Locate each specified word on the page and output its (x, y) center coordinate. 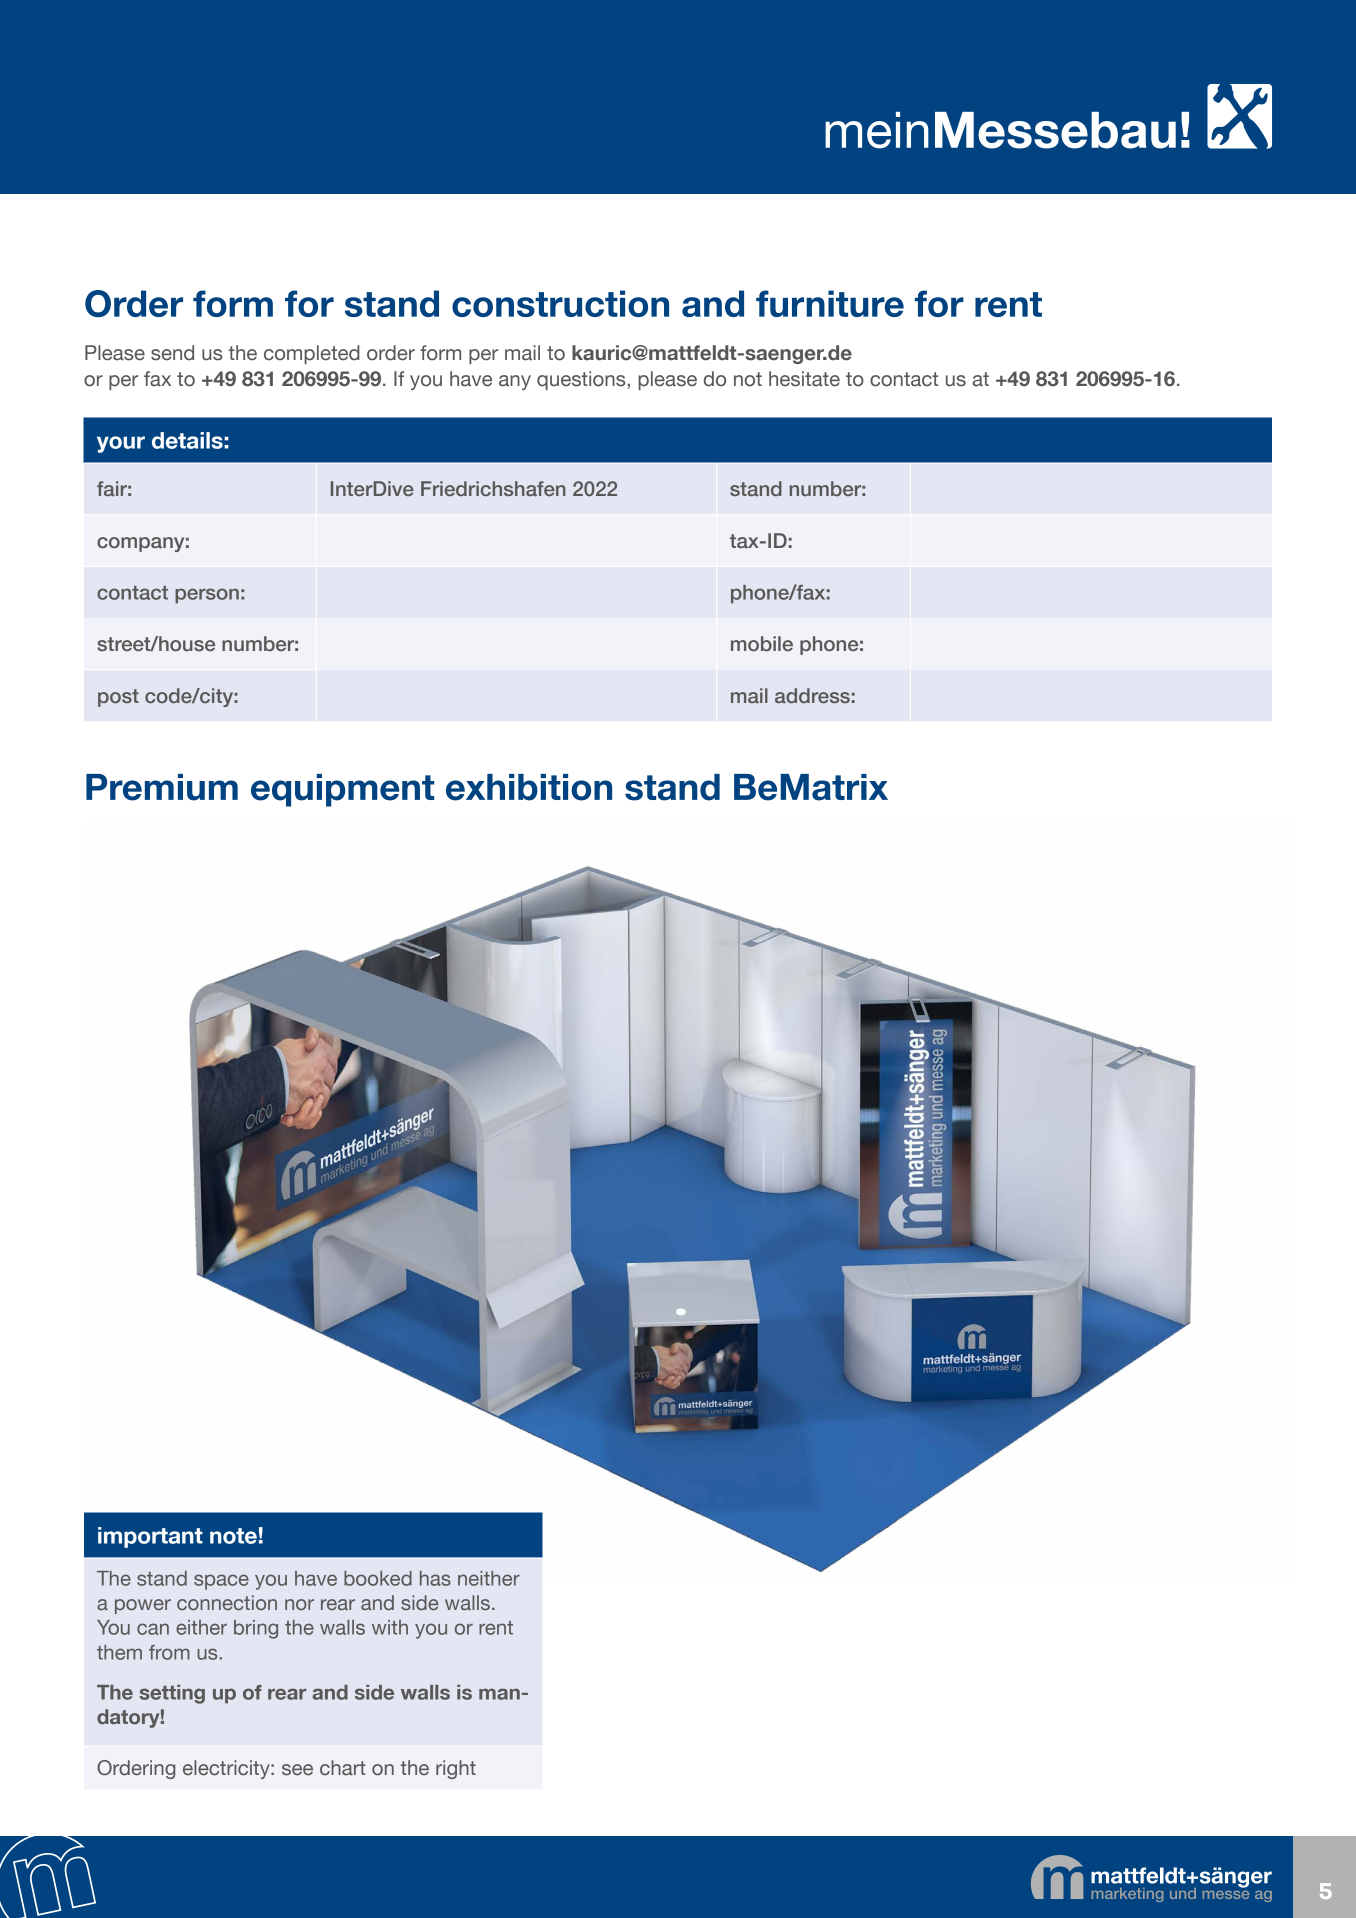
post (118, 698)
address (812, 695)
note (233, 1536)
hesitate (804, 379)
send (172, 353)
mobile (762, 644)
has (435, 1578)
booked (378, 1578)
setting (172, 1694)
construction (560, 303)
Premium (162, 787)
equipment (342, 790)
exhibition (529, 787)
